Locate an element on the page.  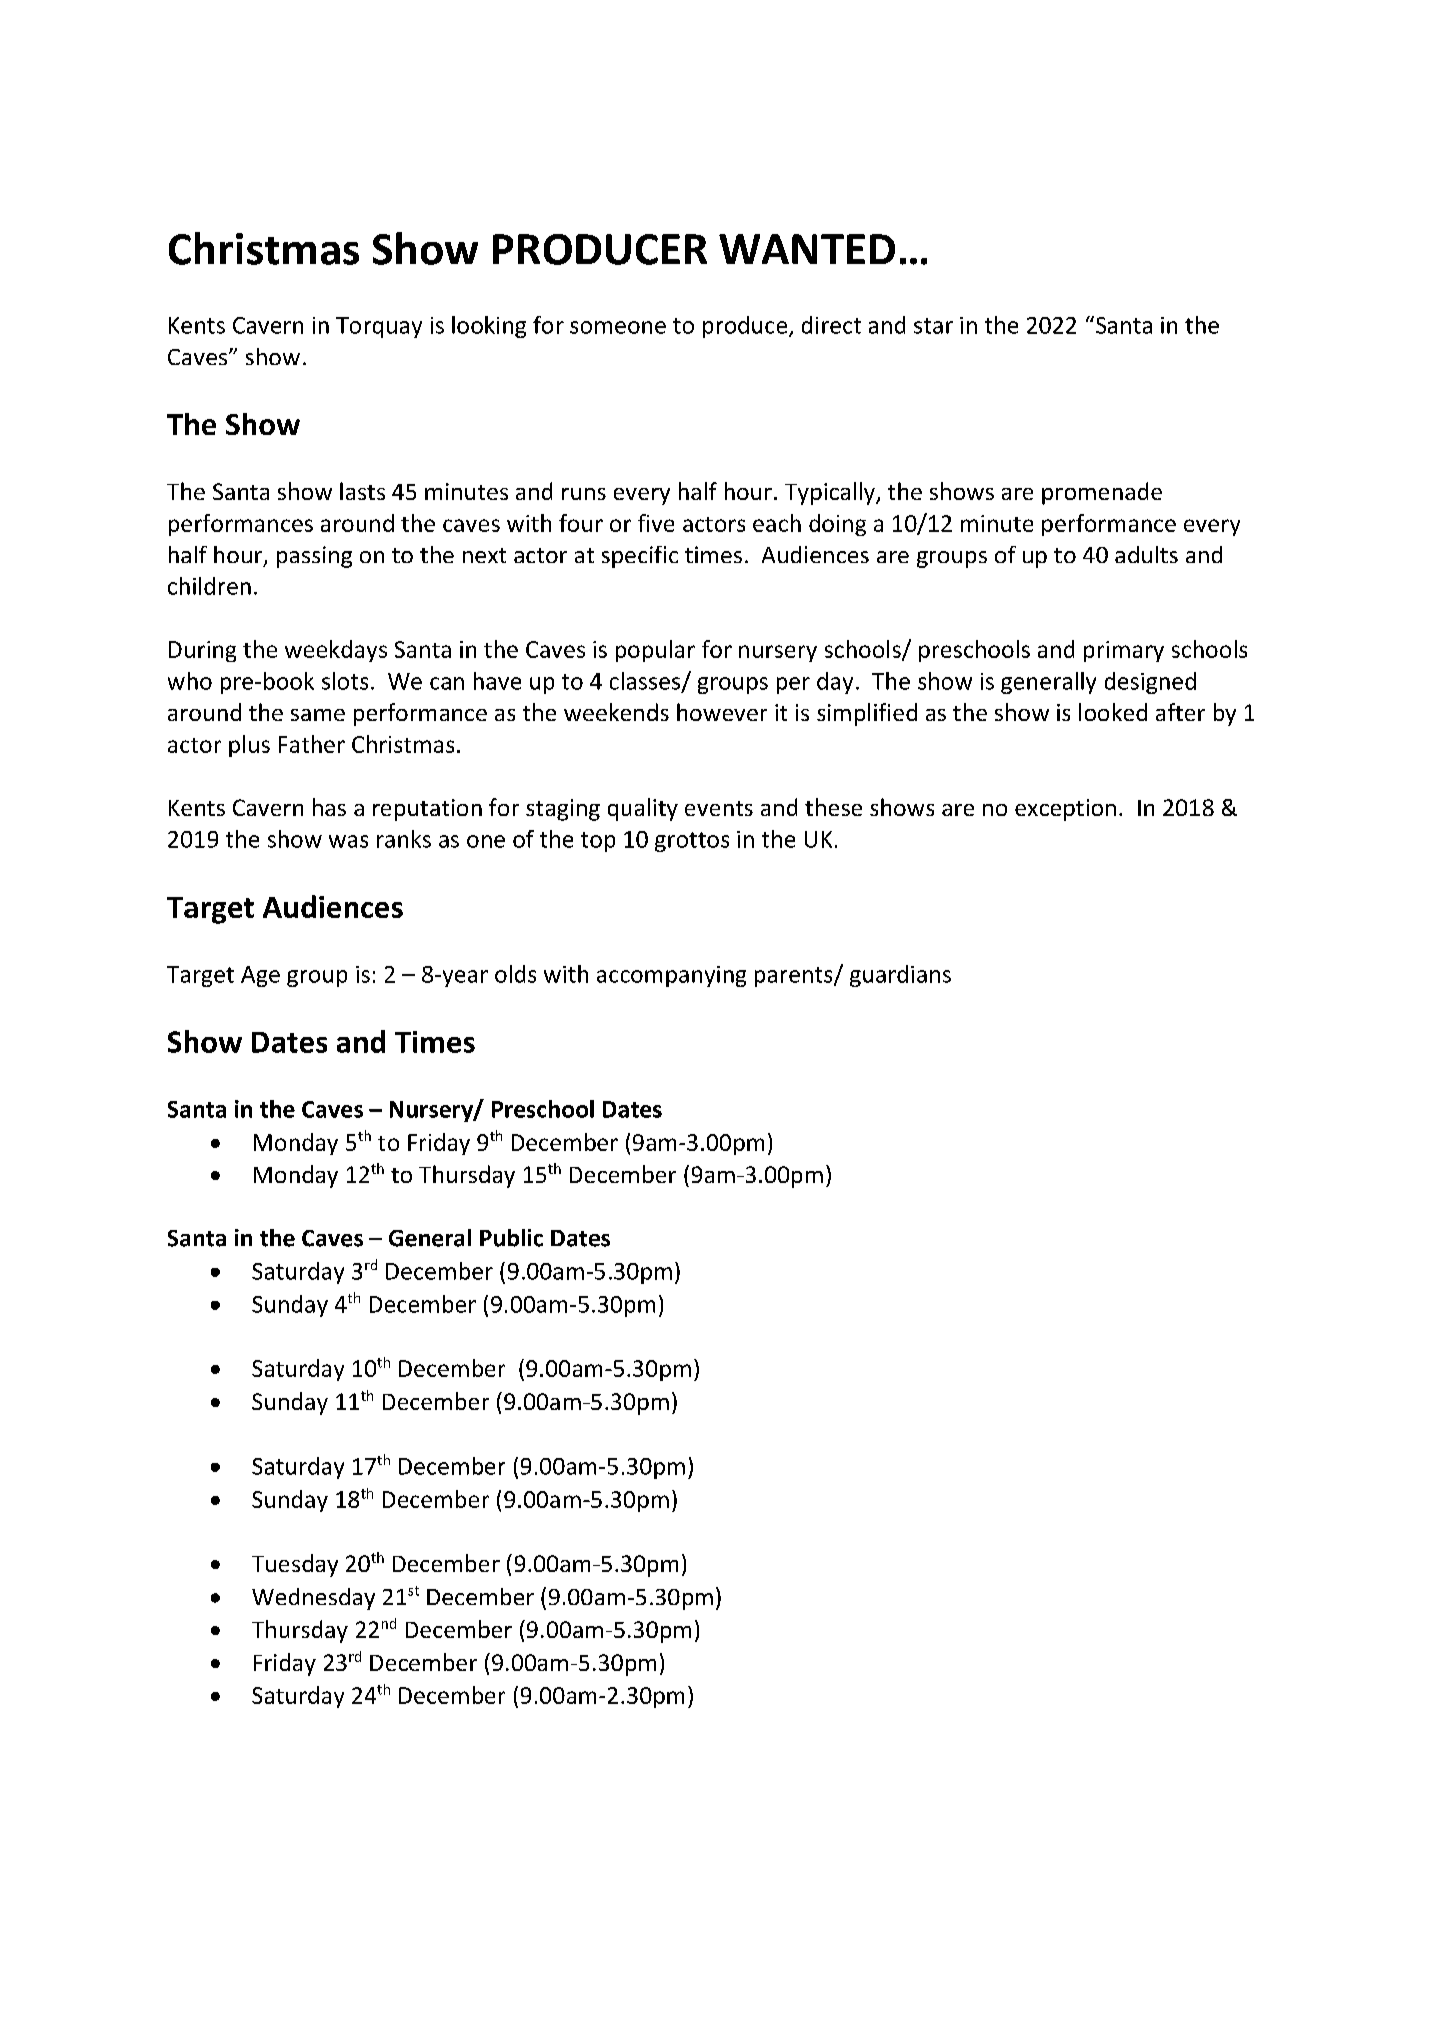
star is located at coordinates (933, 326).
